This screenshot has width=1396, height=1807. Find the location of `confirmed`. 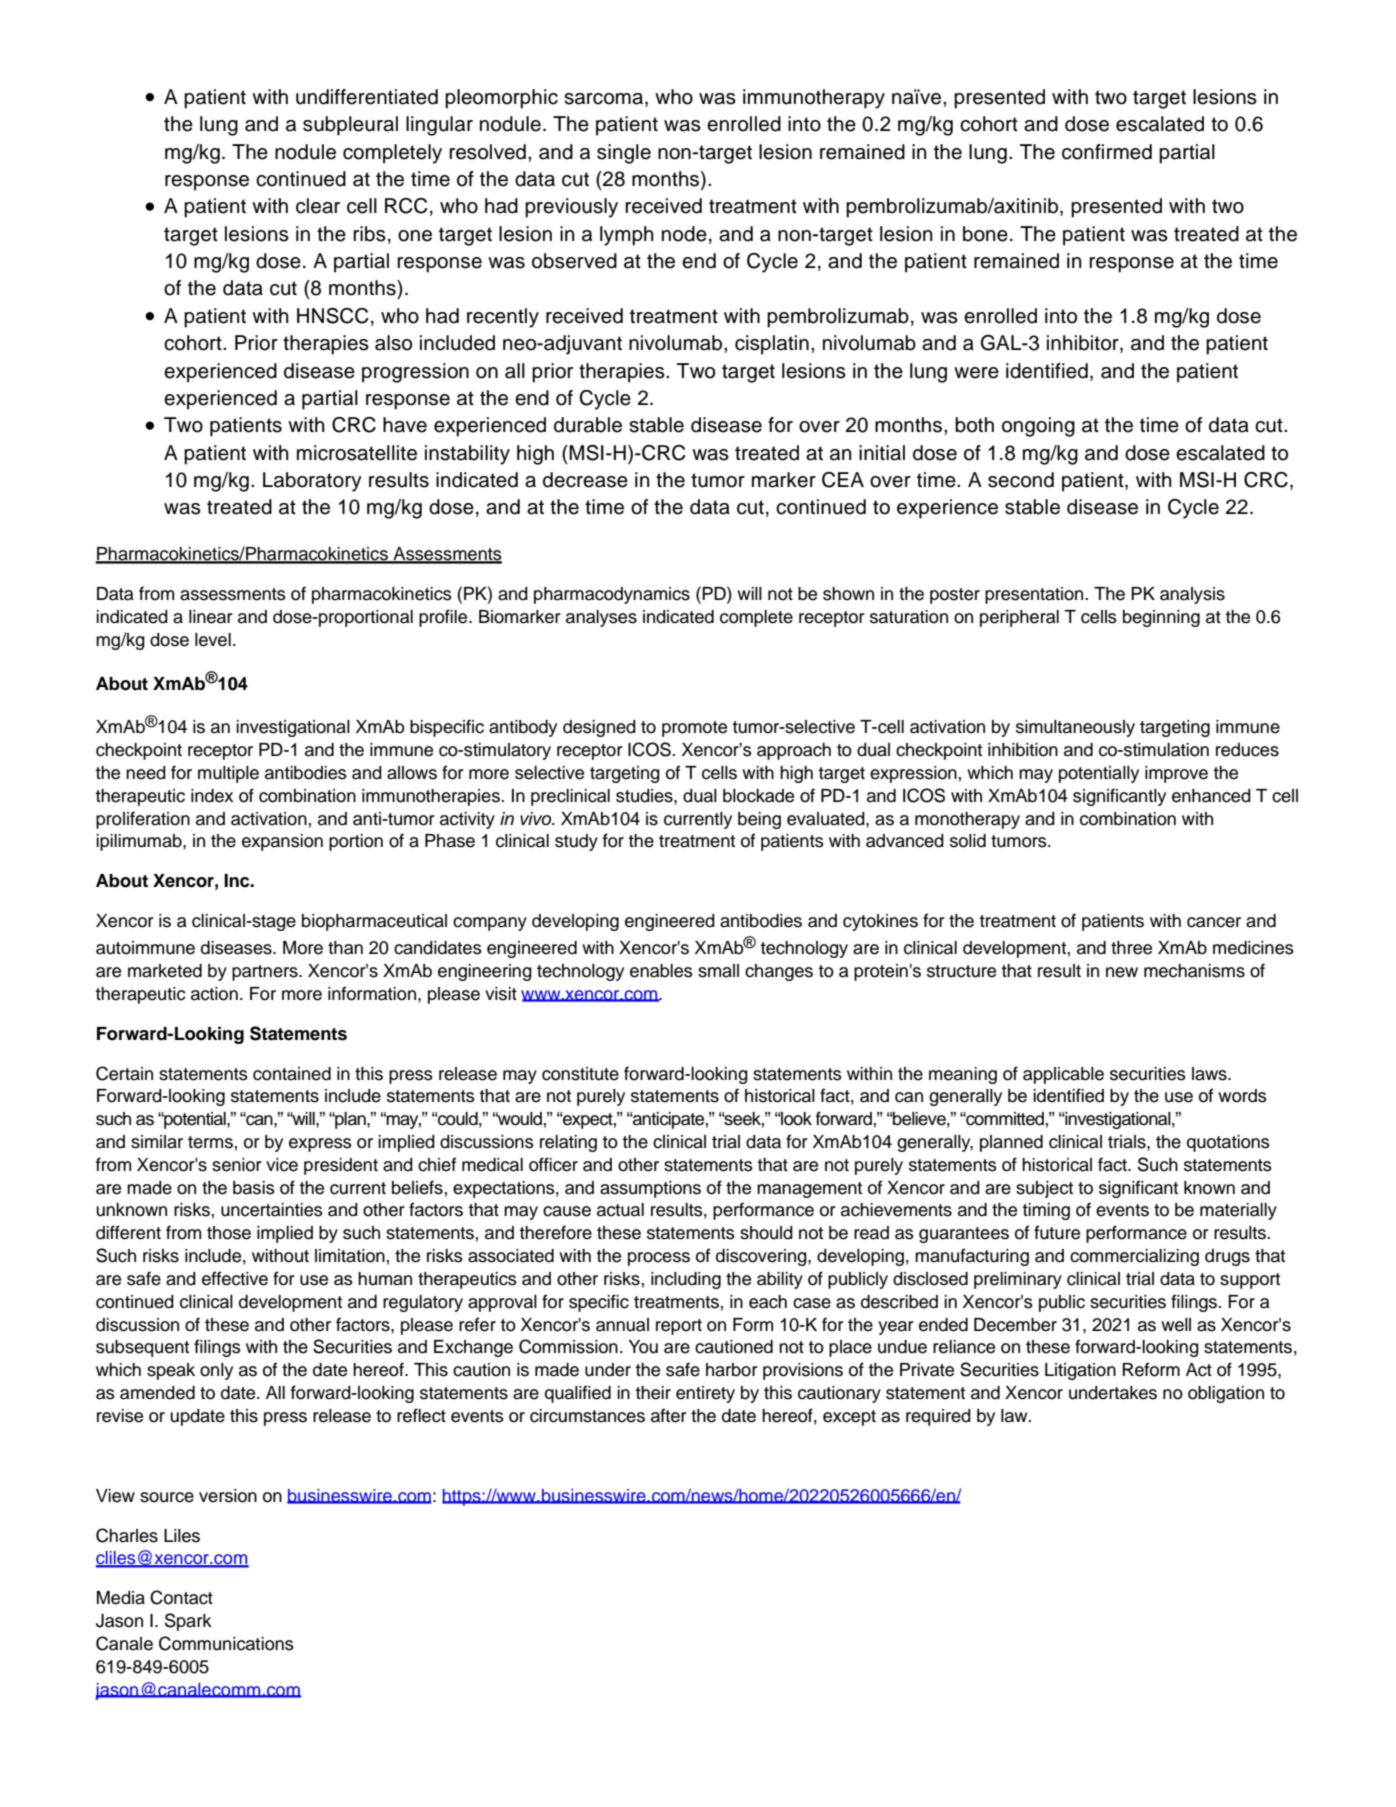

confirmed is located at coordinates (1107, 152).
